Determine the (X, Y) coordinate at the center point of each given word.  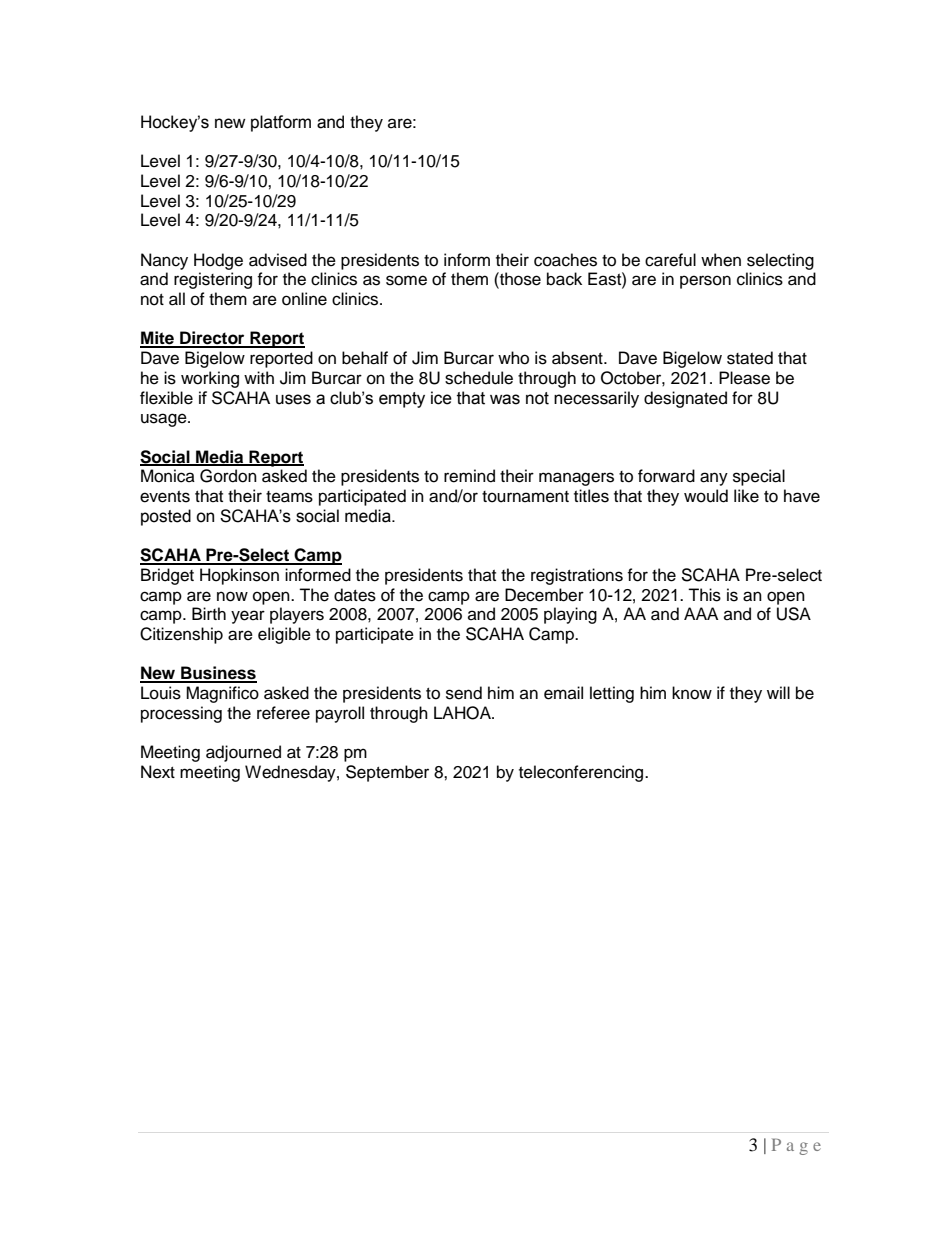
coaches (565, 260)
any (714, 479)
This (704, 595)
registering (213, 280)
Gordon (228, 476)
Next (158, 772)
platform (281, 123)
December (544, 595)
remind (469, 476)
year (248, 617)
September (387, 773)
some (406, 280)
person (705, 282)
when (721, 260)
